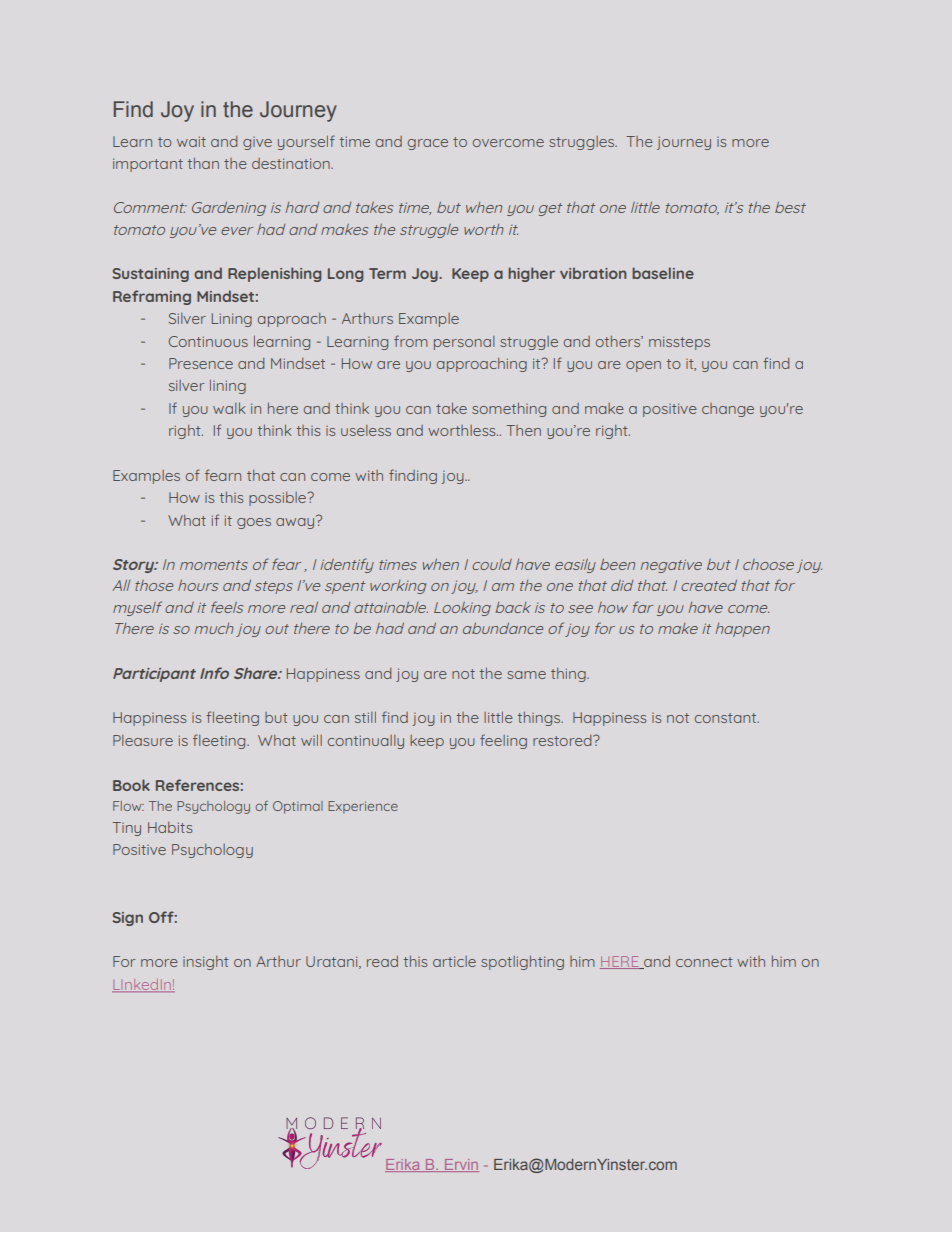 The width and height of the document is (952, 1233). Describe the element at coordinates (254, 523) in the document. I see `goes` at that location.
